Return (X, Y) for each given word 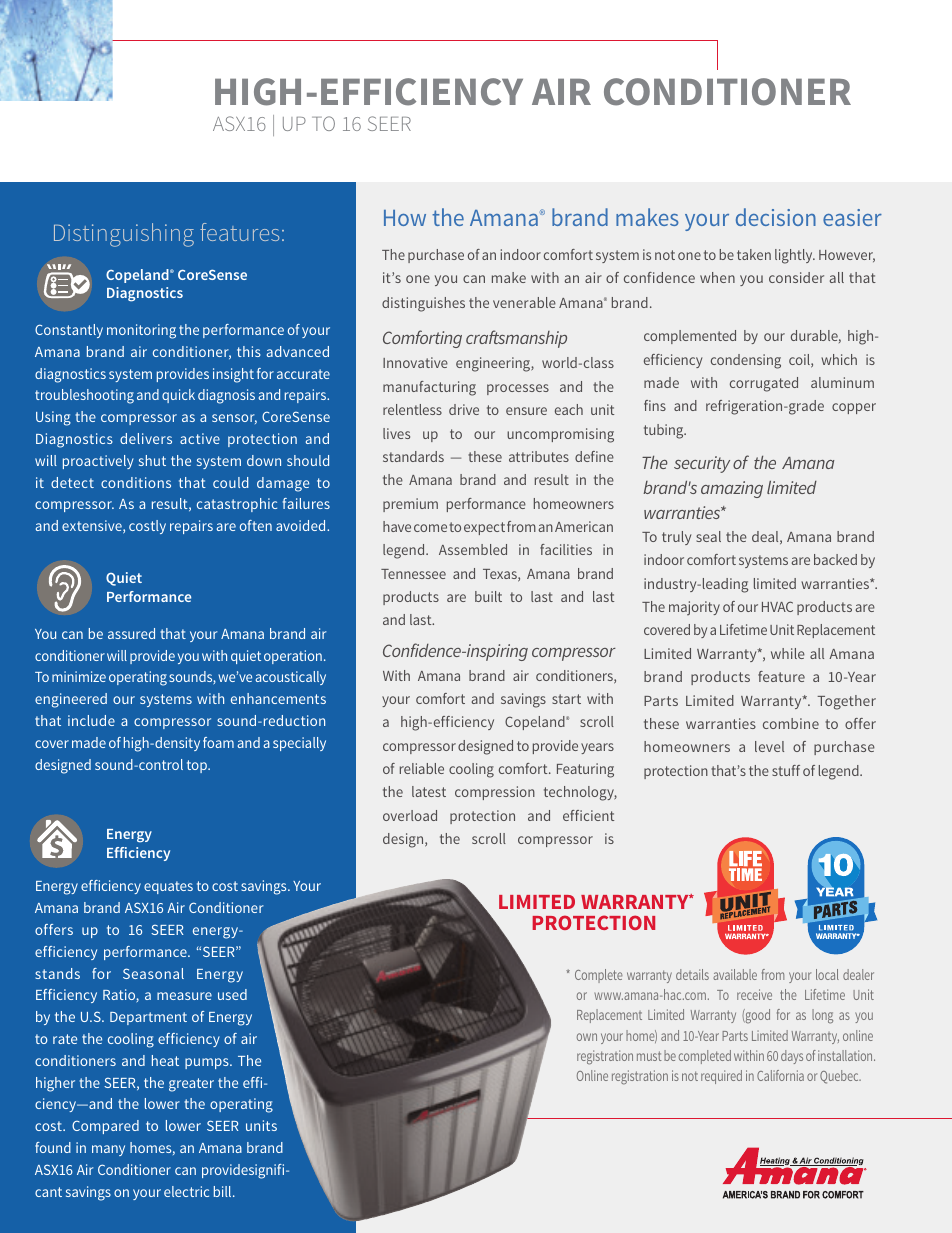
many (108, 1150)
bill (224, 1191)
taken (754, 254)
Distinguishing (124, 235)
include (91, 720)
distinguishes (423, 304)
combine (791, 723)
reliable (422, 768)
